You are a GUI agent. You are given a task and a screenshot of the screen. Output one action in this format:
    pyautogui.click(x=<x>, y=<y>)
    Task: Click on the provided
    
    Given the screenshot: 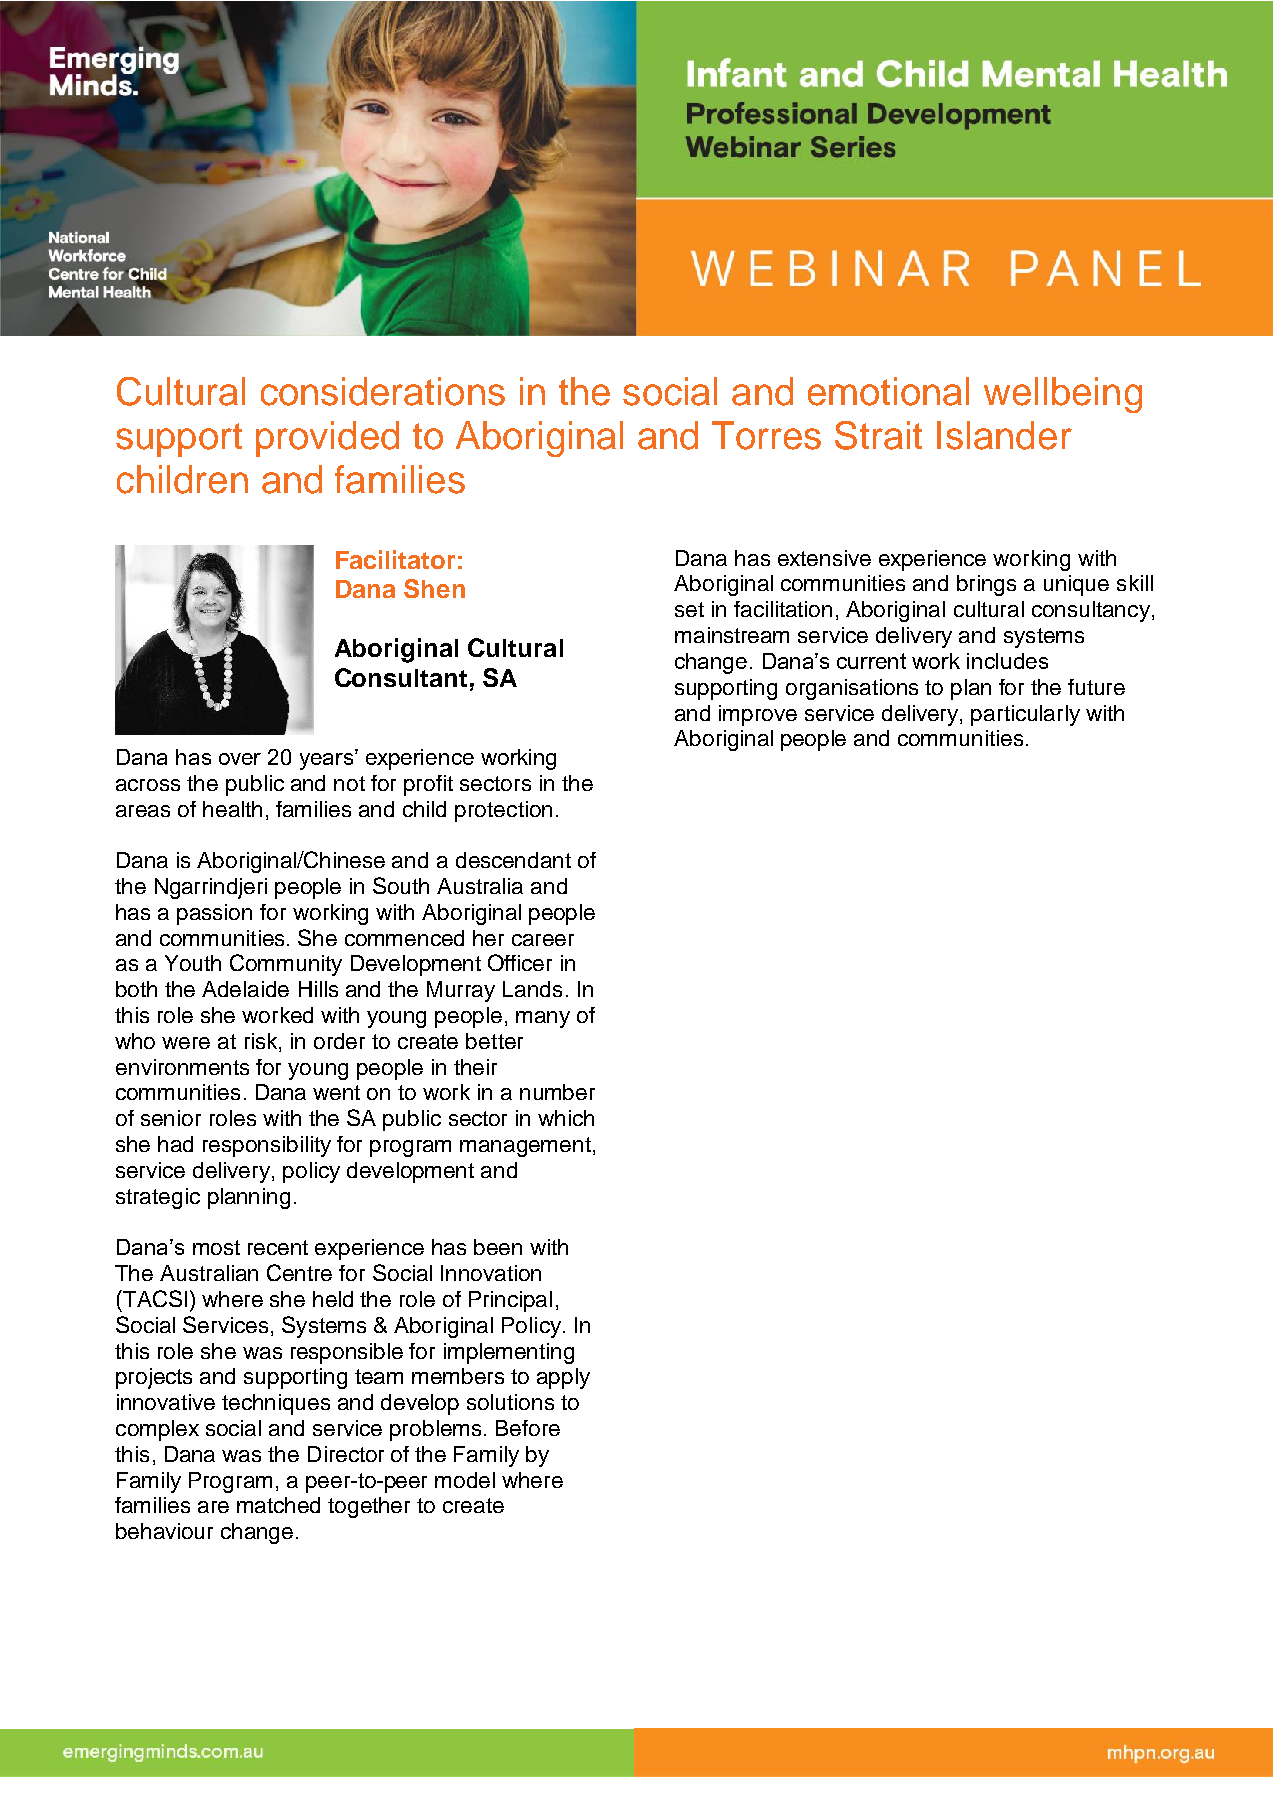 What is the action you would take?
    pyautogui.click(x=327, y=439)
